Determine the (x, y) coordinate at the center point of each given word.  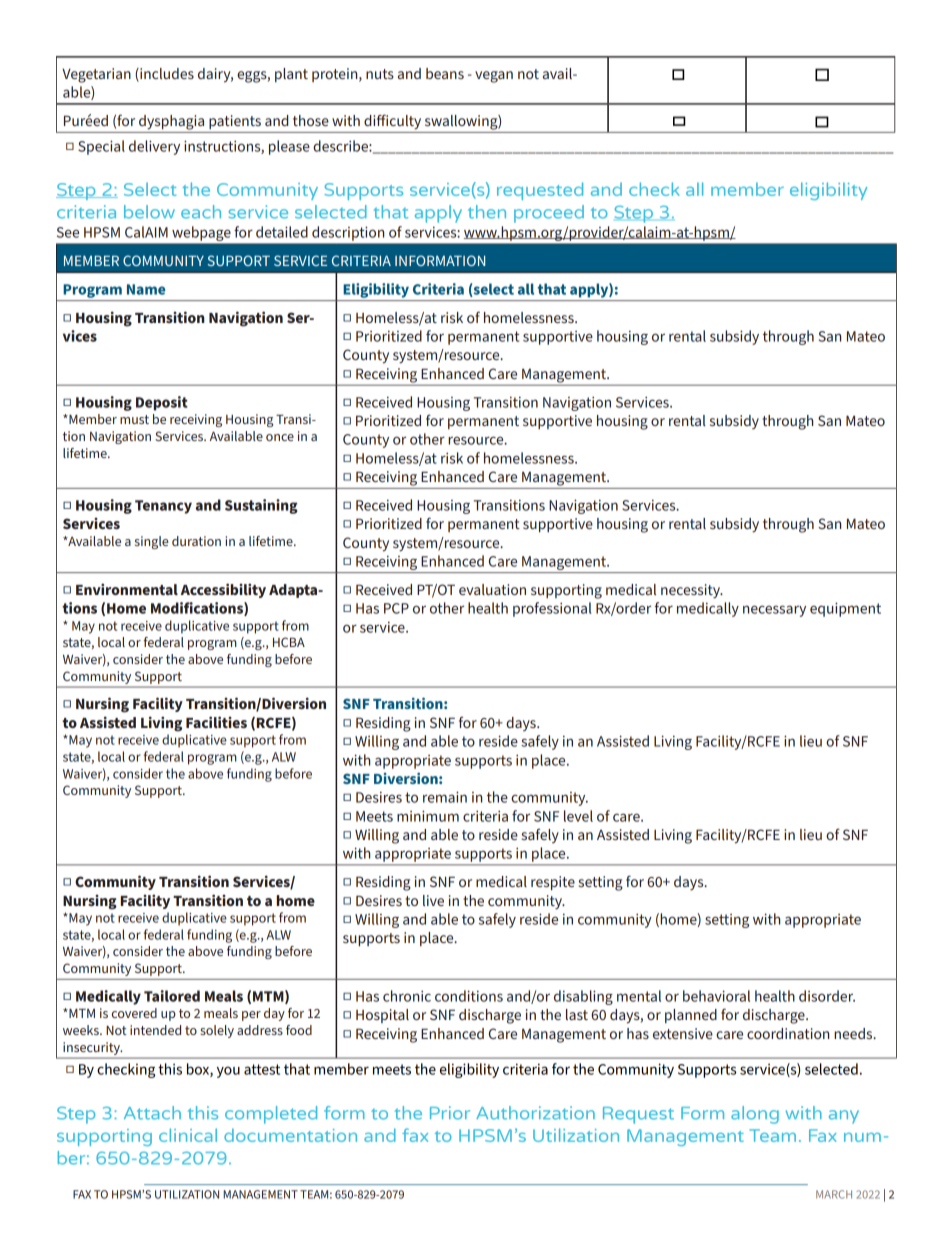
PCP (396, 608)
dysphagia (171, 122)
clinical (188, 1135)
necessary (774, 611)
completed (271, 1115)
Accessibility (223, 590)
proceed (549, 214)
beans (445, 73)
